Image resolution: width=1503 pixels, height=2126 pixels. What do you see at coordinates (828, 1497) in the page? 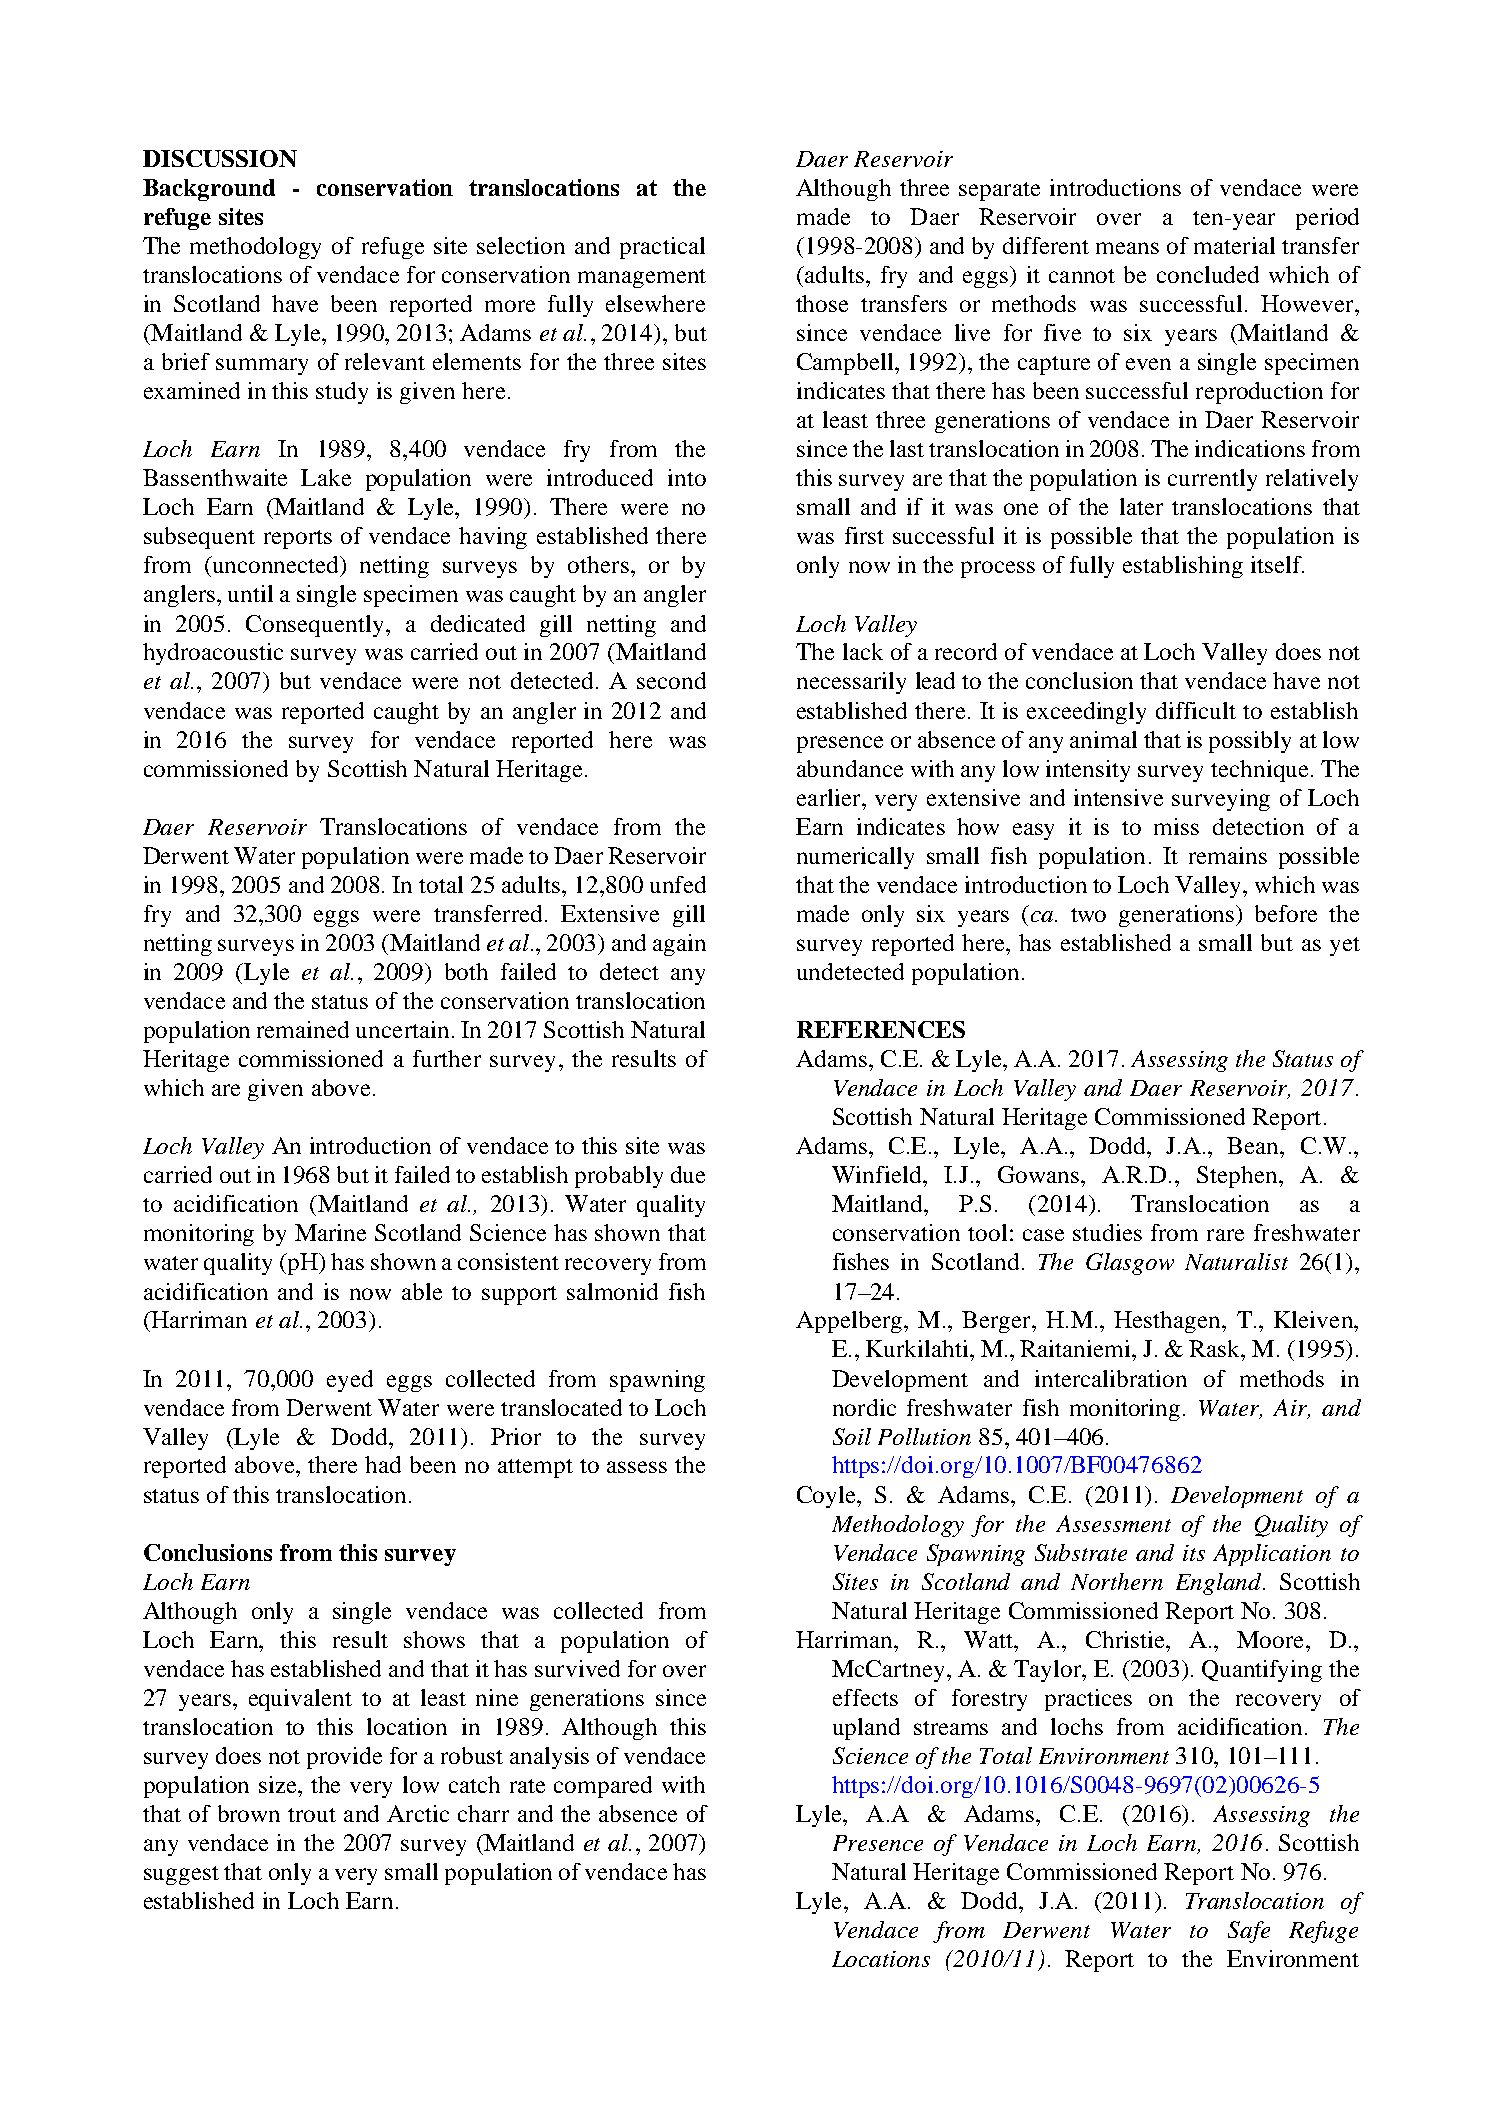
I see `Coyle` at bounding box center [828, 1497].
